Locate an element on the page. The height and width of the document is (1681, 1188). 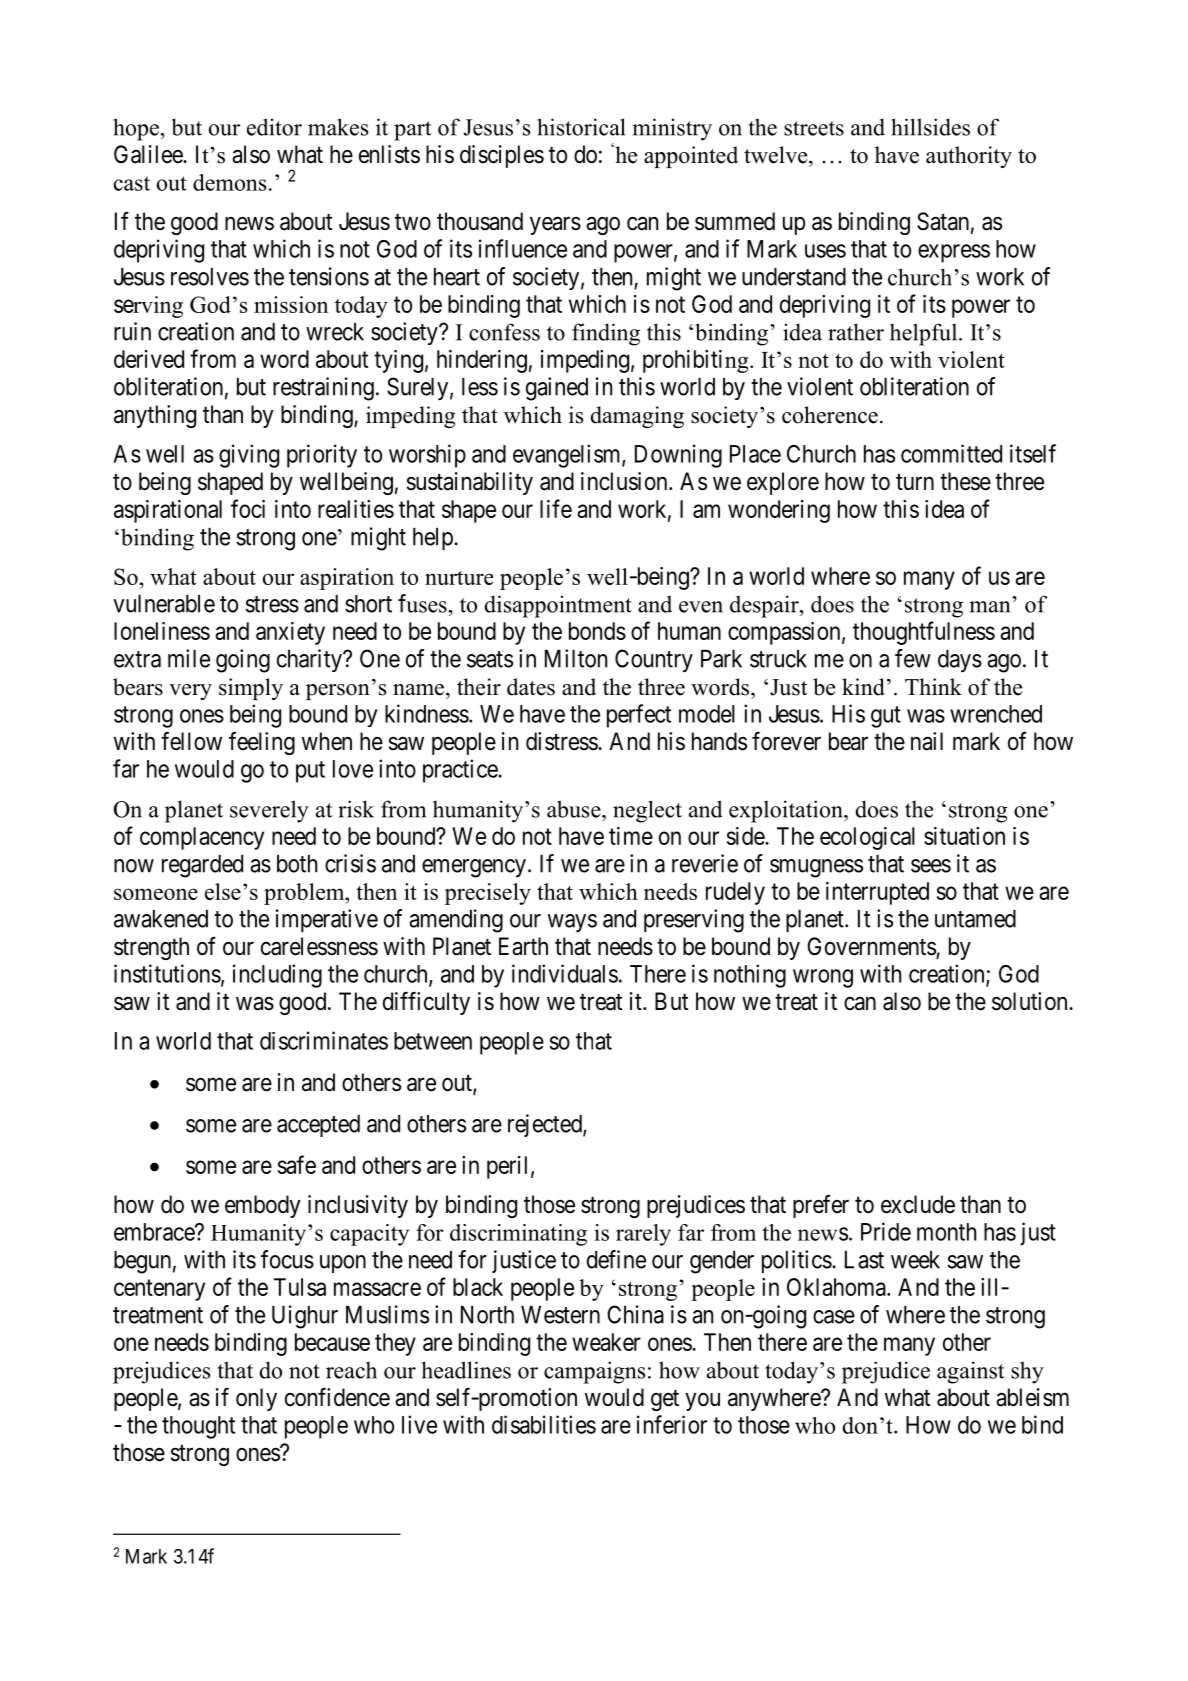
rejected is located at coordinates (546, 1125).
